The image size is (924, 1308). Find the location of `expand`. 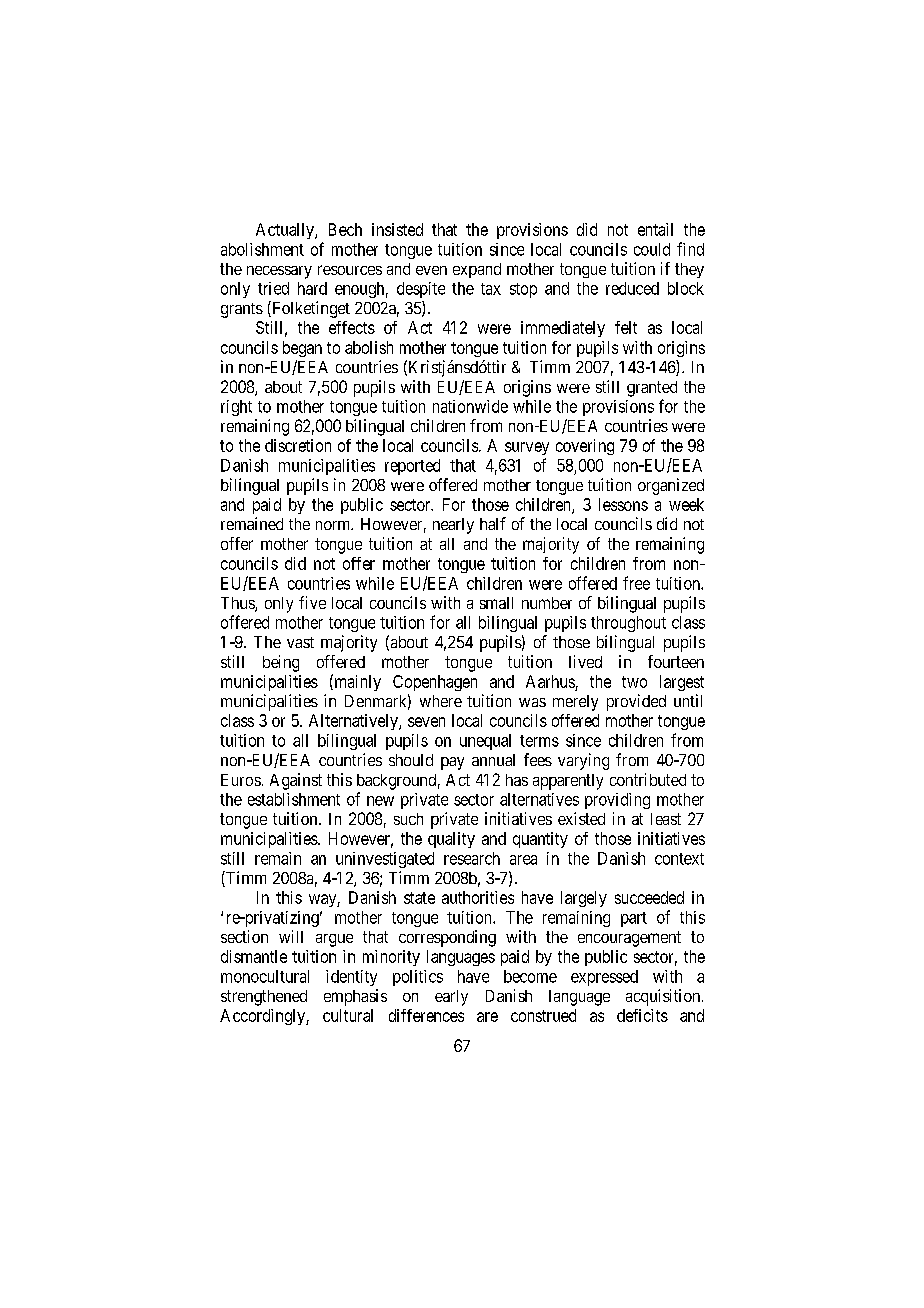

expand is located at coordinates (477, 270).
